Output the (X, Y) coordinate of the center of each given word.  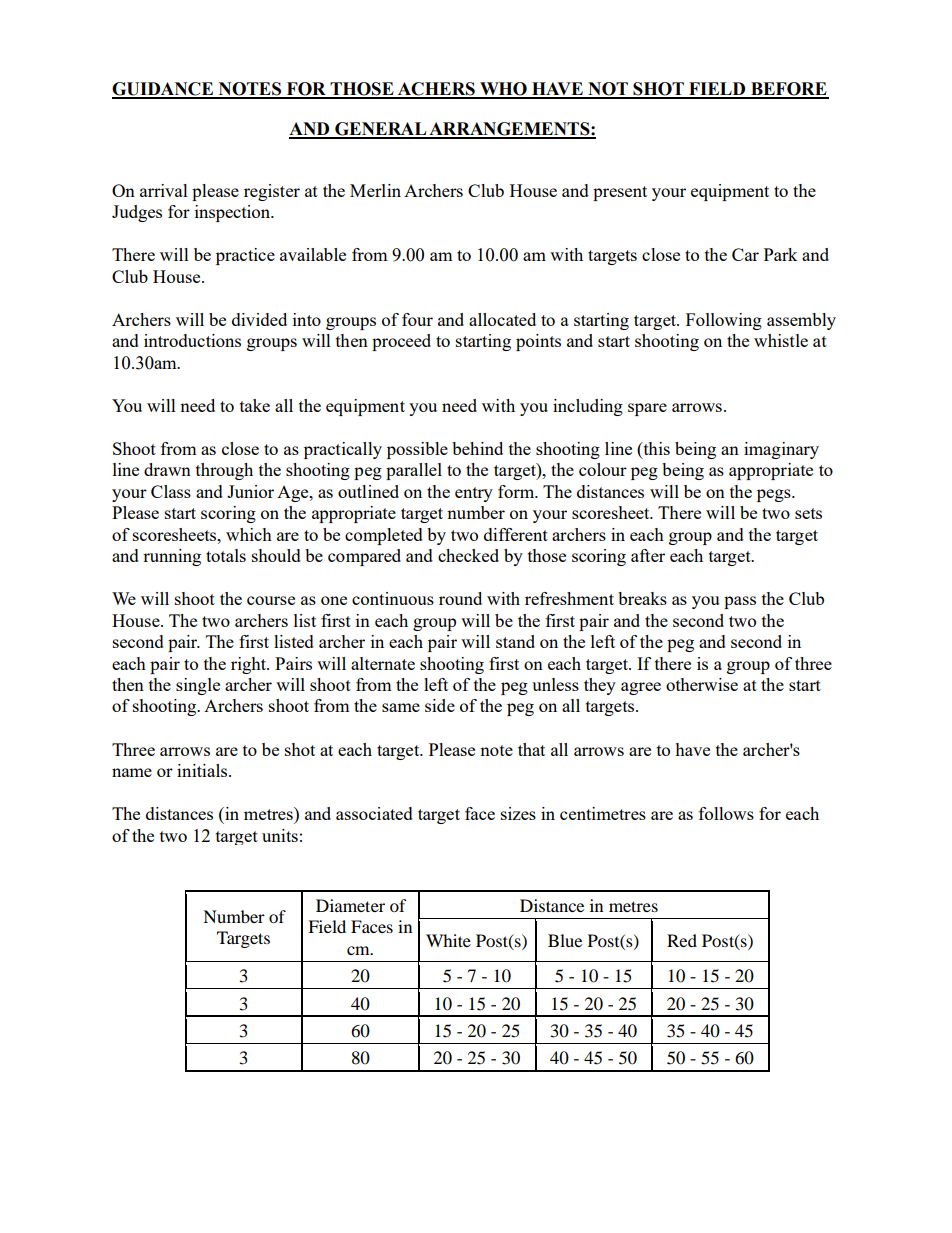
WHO (503, 90)
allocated (502, 319)
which (249, 534)
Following (724, 321)
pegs (775, 495)
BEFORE (789, 90)
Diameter (350, 905)
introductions (192, 340)
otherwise (702, 684)
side (440, 705)
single (198, 686)
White (448, 940)
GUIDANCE (163, 90)
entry (474, 494)
